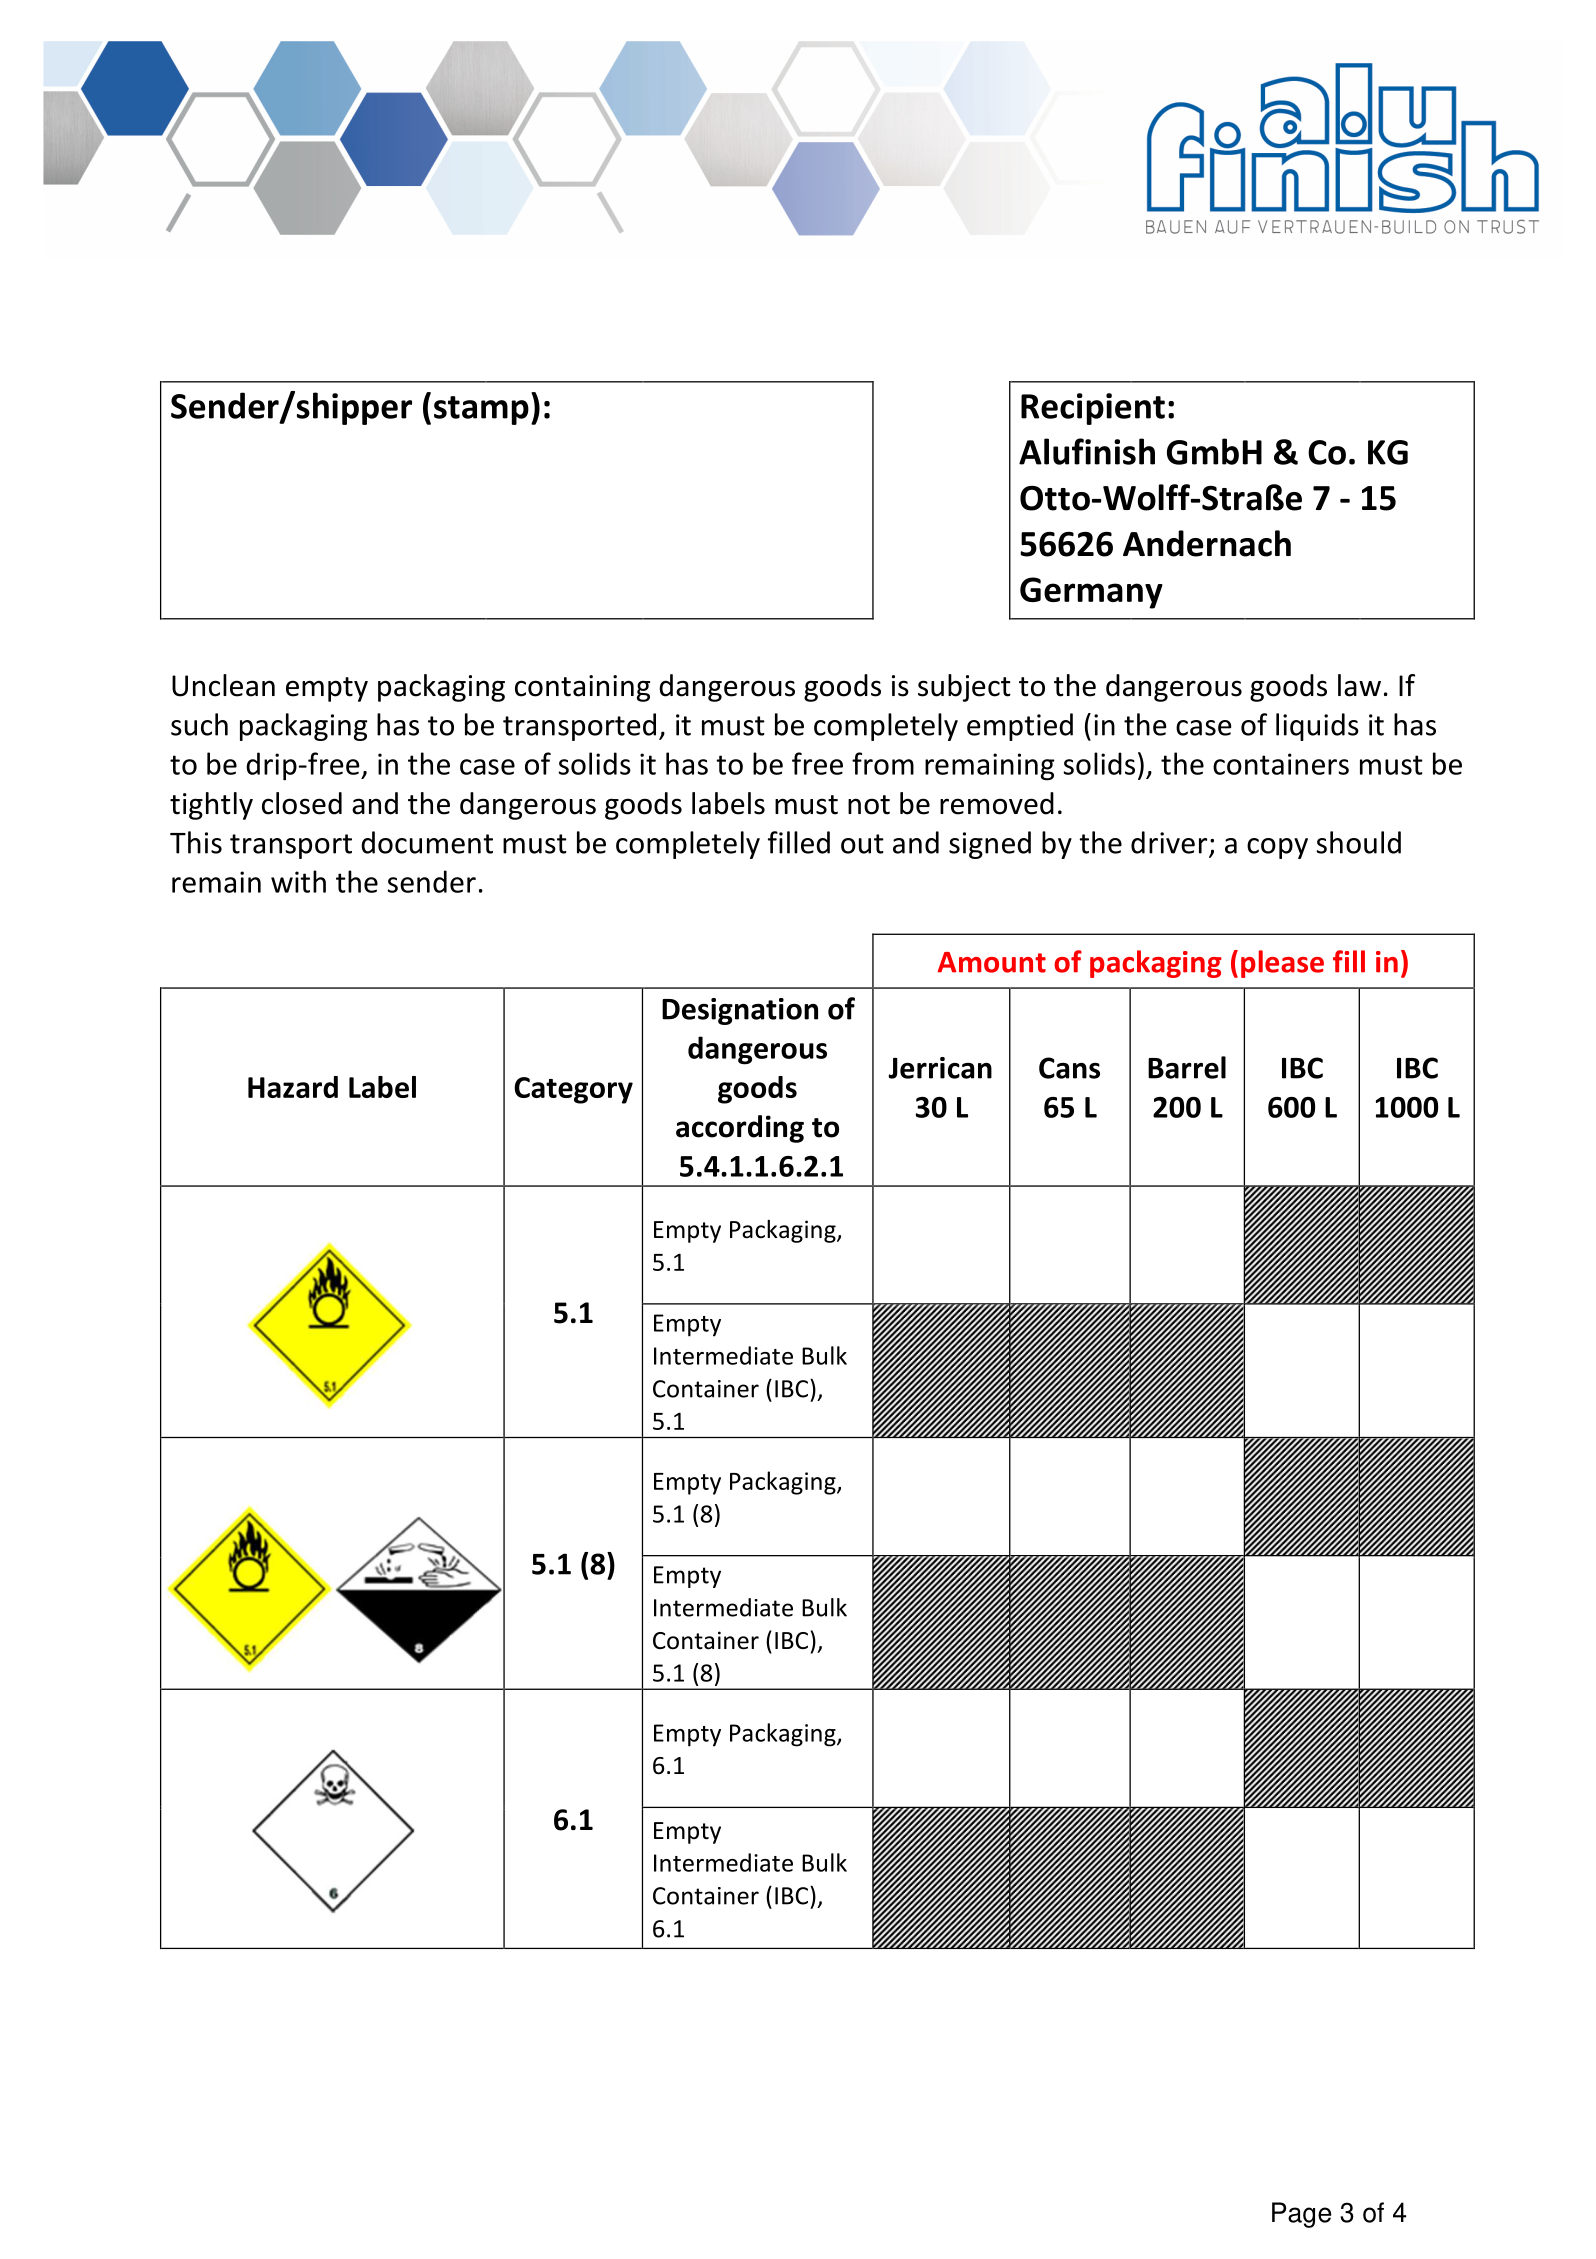 The image size is (1596, 2259). What do you see at coordinates (1170, 843) in the screenshot?
I see `driver` at bounding box center [1170, 843].
